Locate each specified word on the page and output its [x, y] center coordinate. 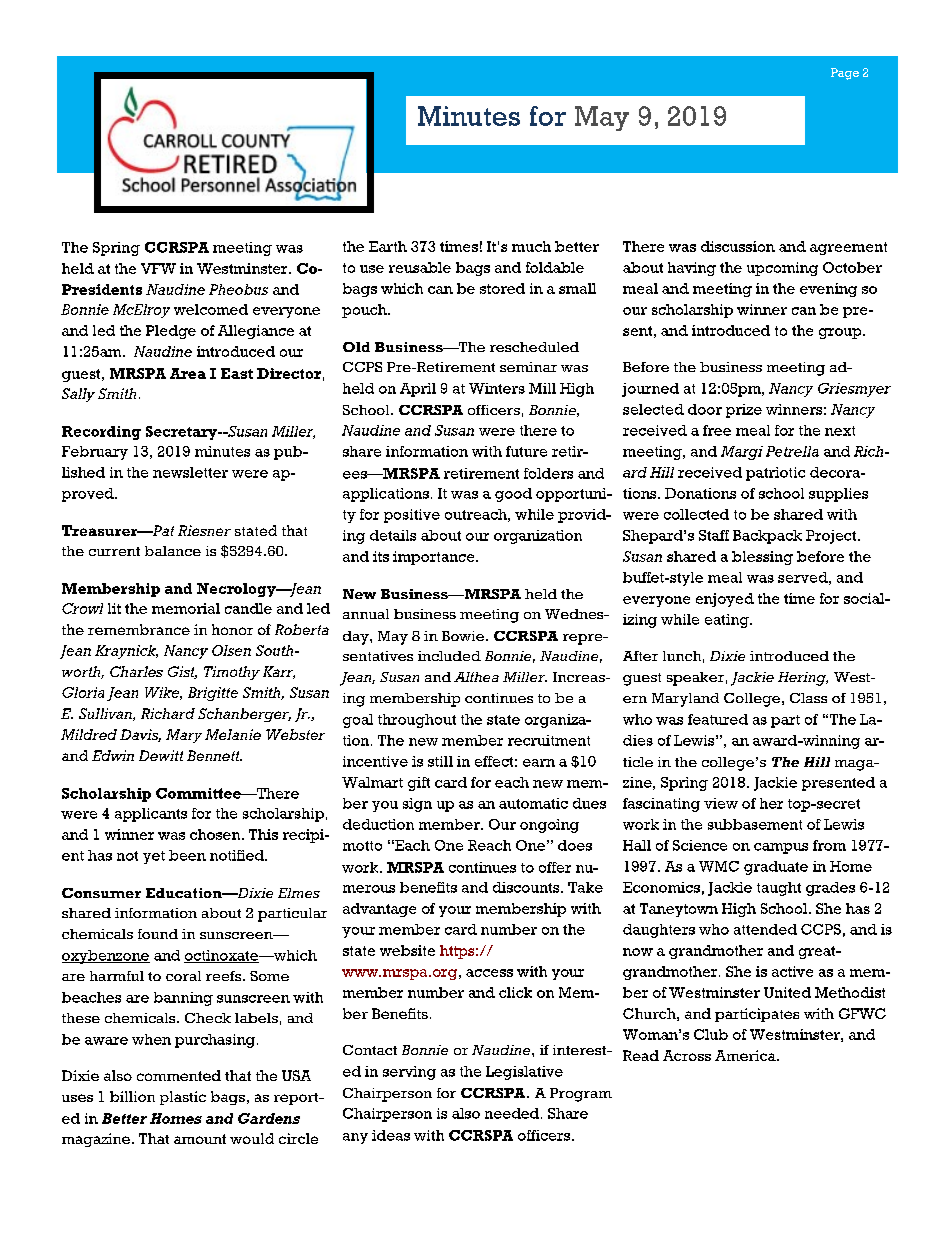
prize [744, 411]
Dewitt [161, 755]
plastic [183, 1098]
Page [845, 74]
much [531, 246]
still [440, 761]
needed [513, 1113]
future [526, 451]
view [721, 803]
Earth [388, 246]
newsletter [190, 472]
